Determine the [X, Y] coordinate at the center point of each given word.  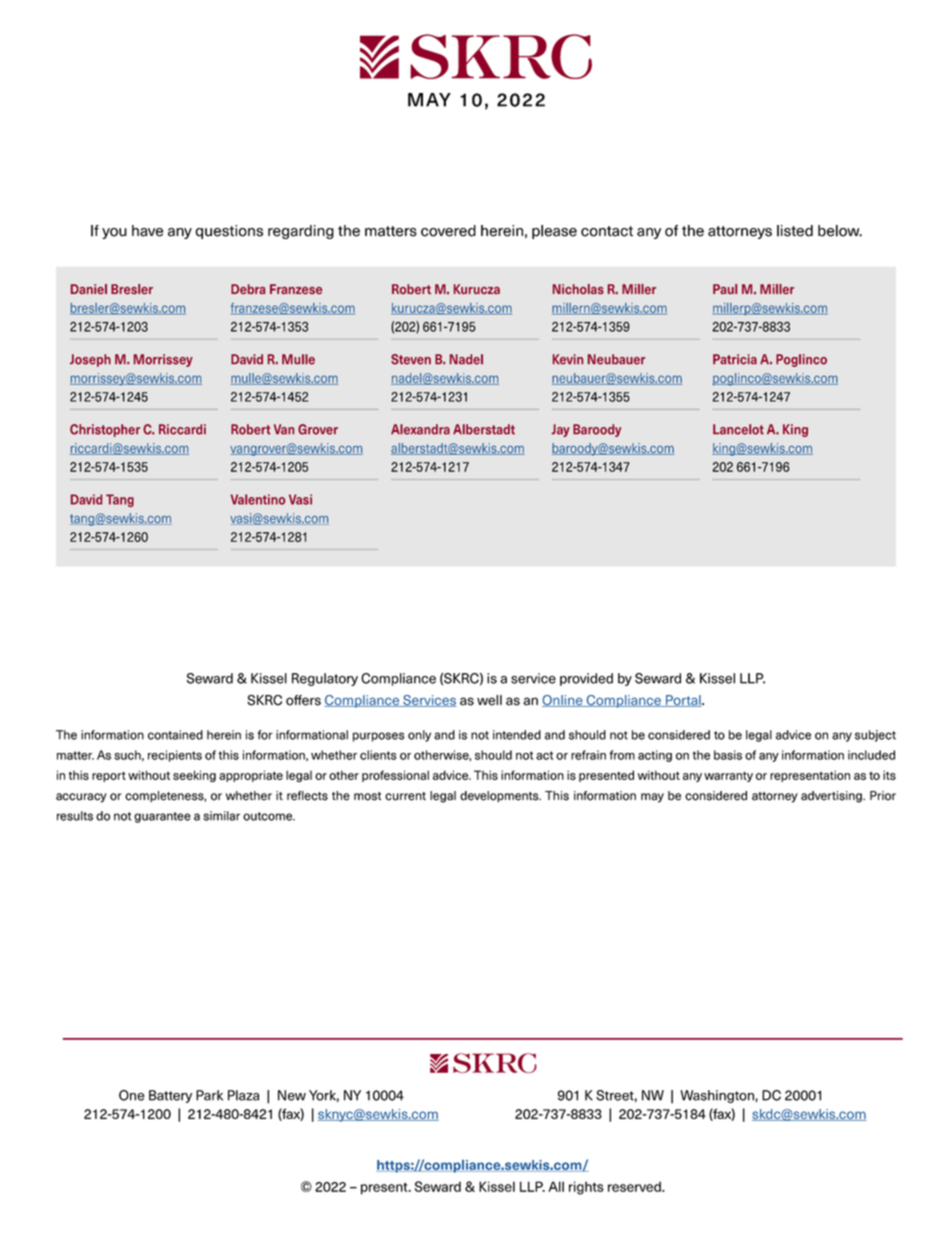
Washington [718, 1096]
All [556, 1186]
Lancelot [738, 429]
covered [448, 231]
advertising [832, 797]
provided [586, 679]
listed [795, 231]
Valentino [258, 499]
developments [500, 797]
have [147, 231]
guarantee [162, 817]
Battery [170, 1096]
